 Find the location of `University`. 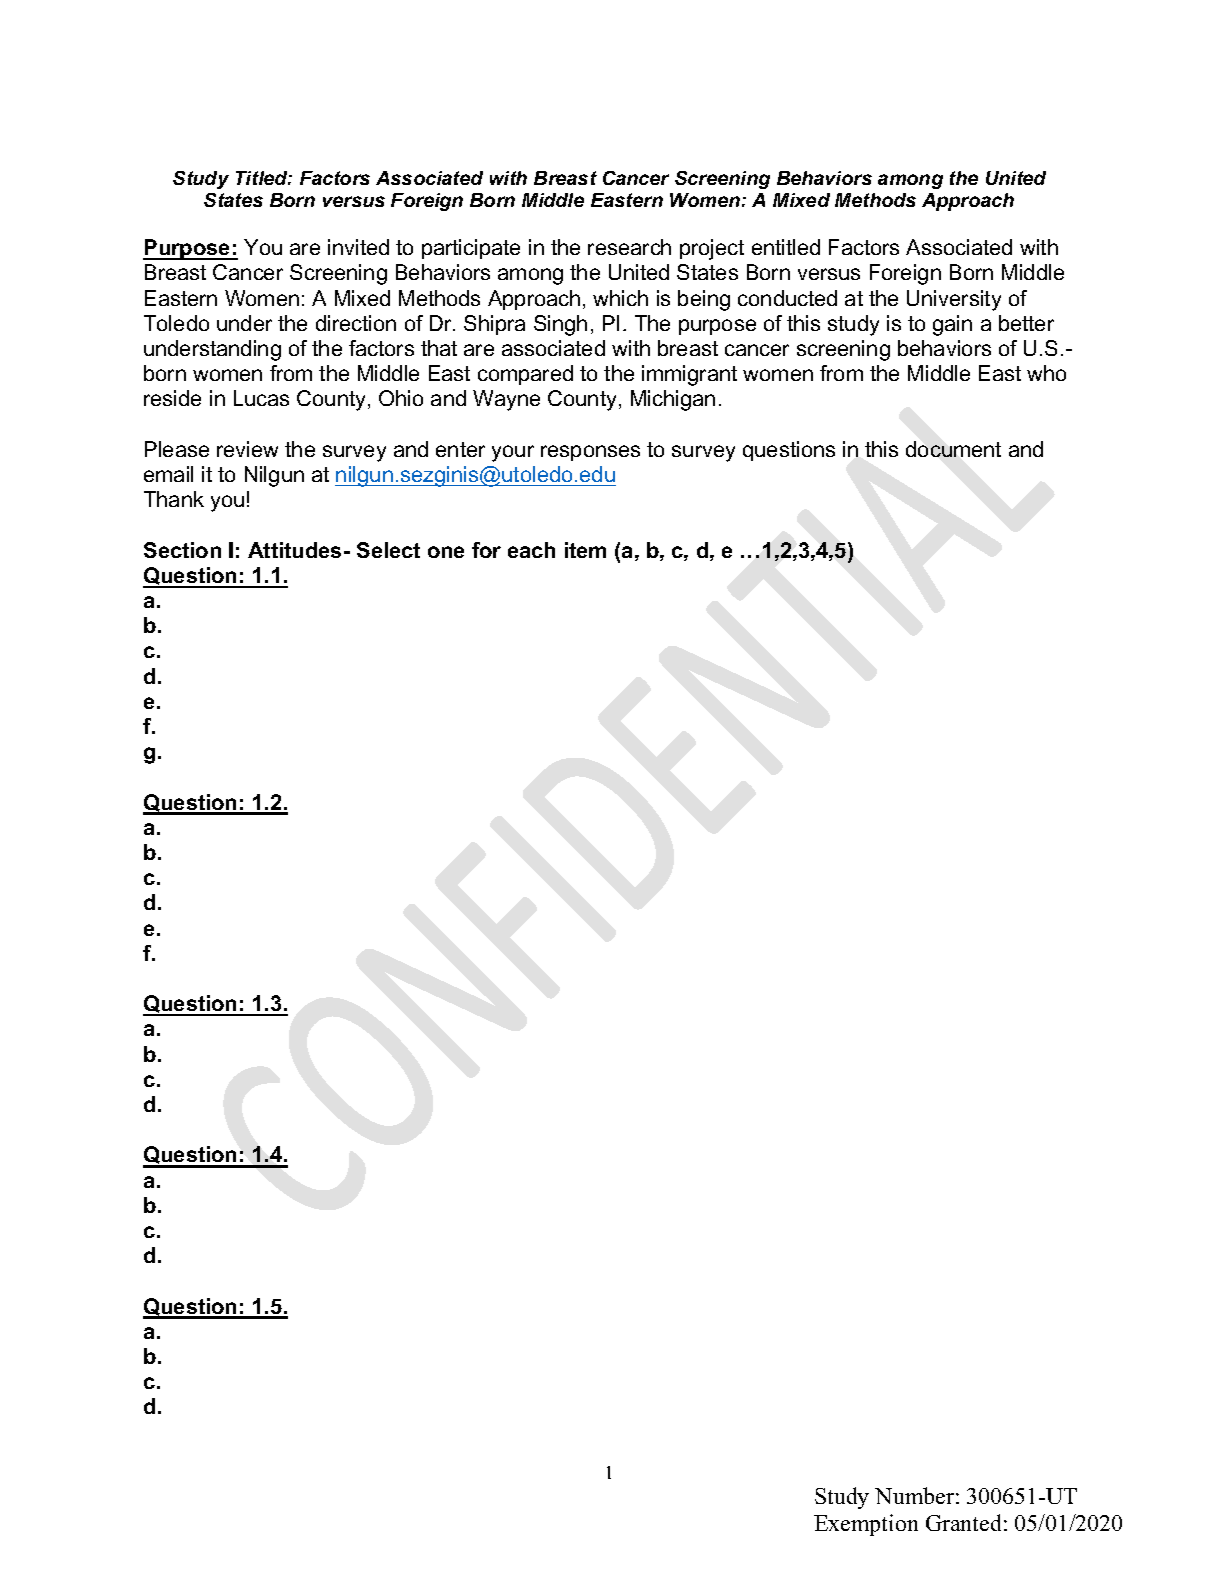

University is located at coordinates (954, 300).
